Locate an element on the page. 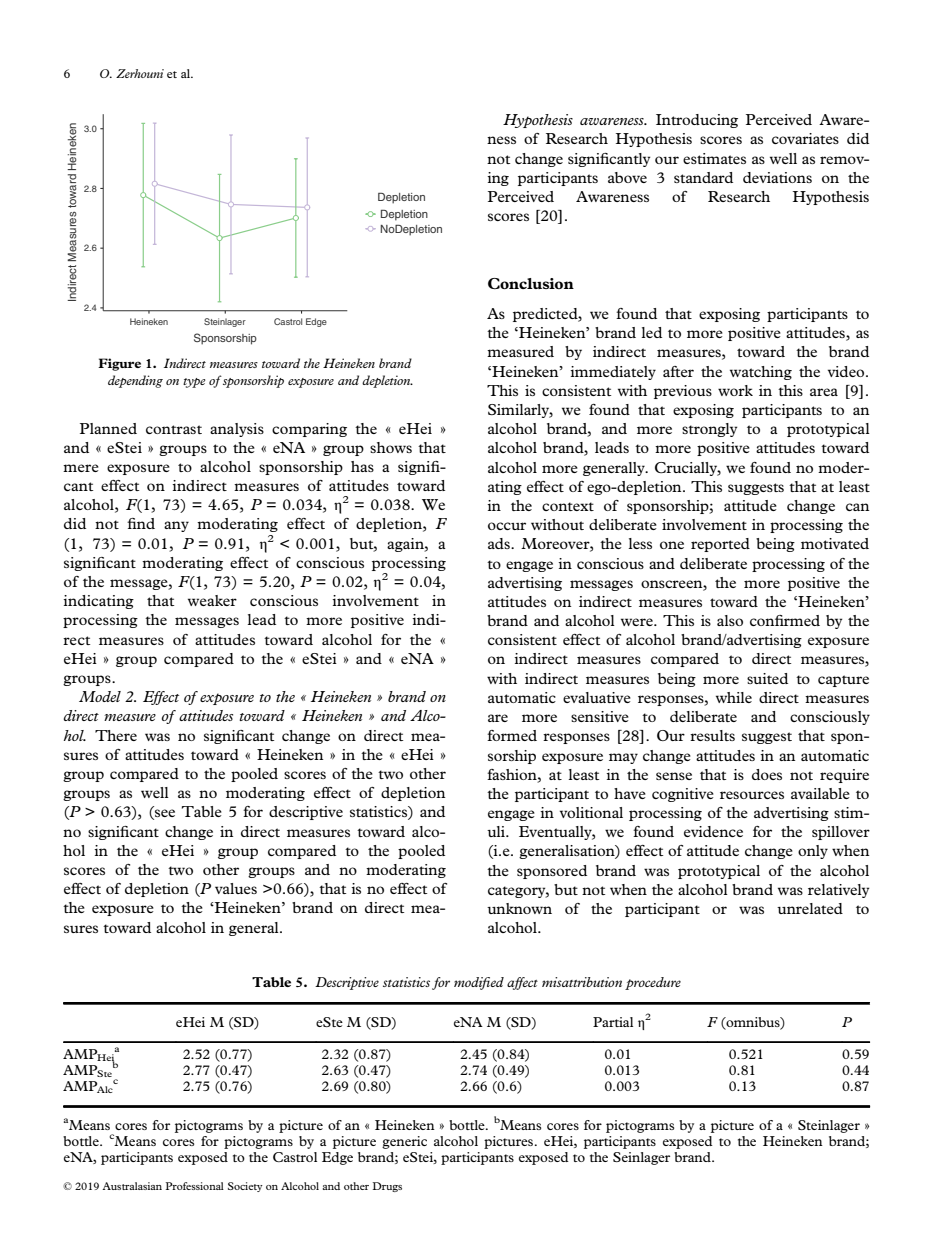 The width and height of the image is (952, 1247). formed is located at coordinates (512, 735).
